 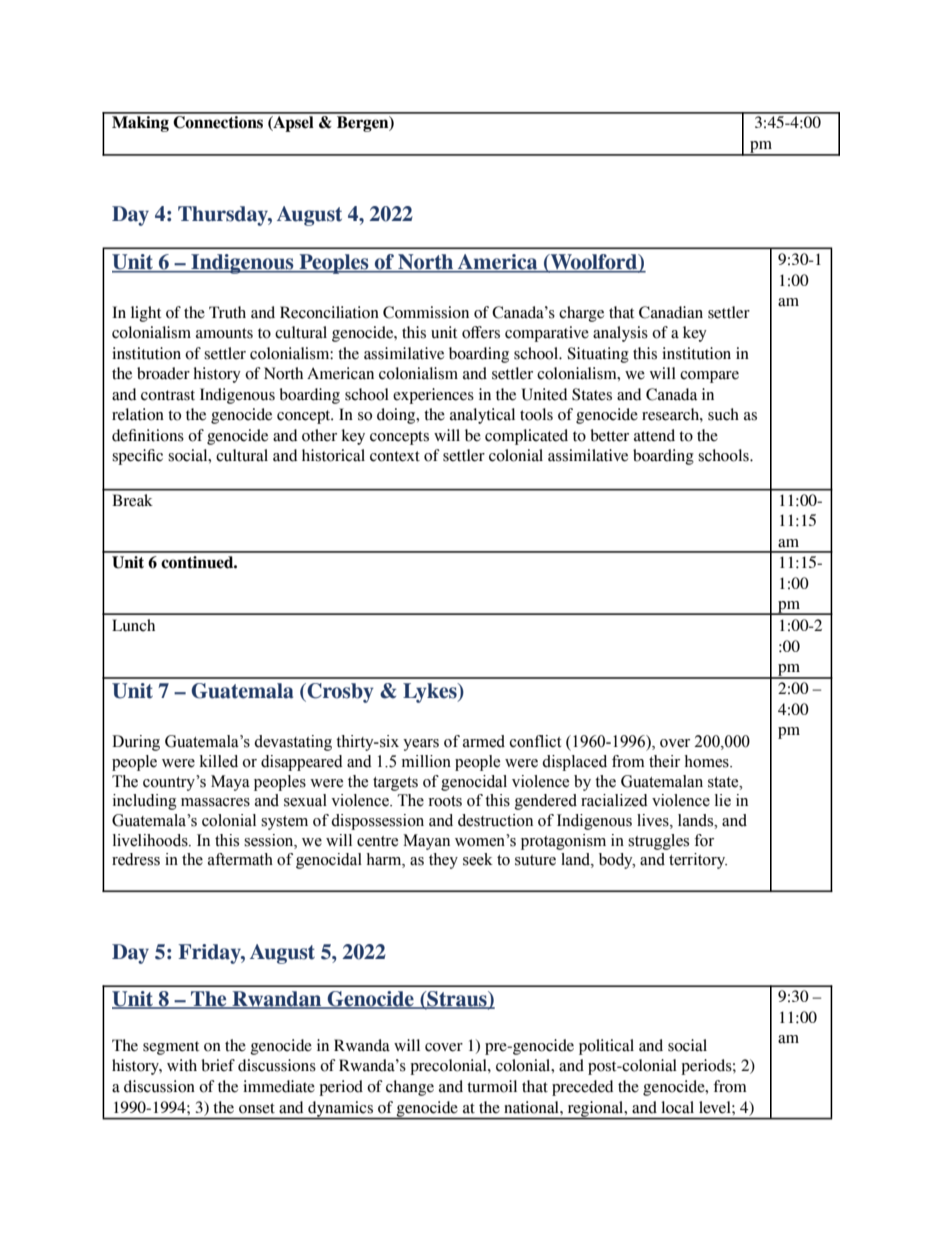 I want to click on body, so click(x=617, y=861).
